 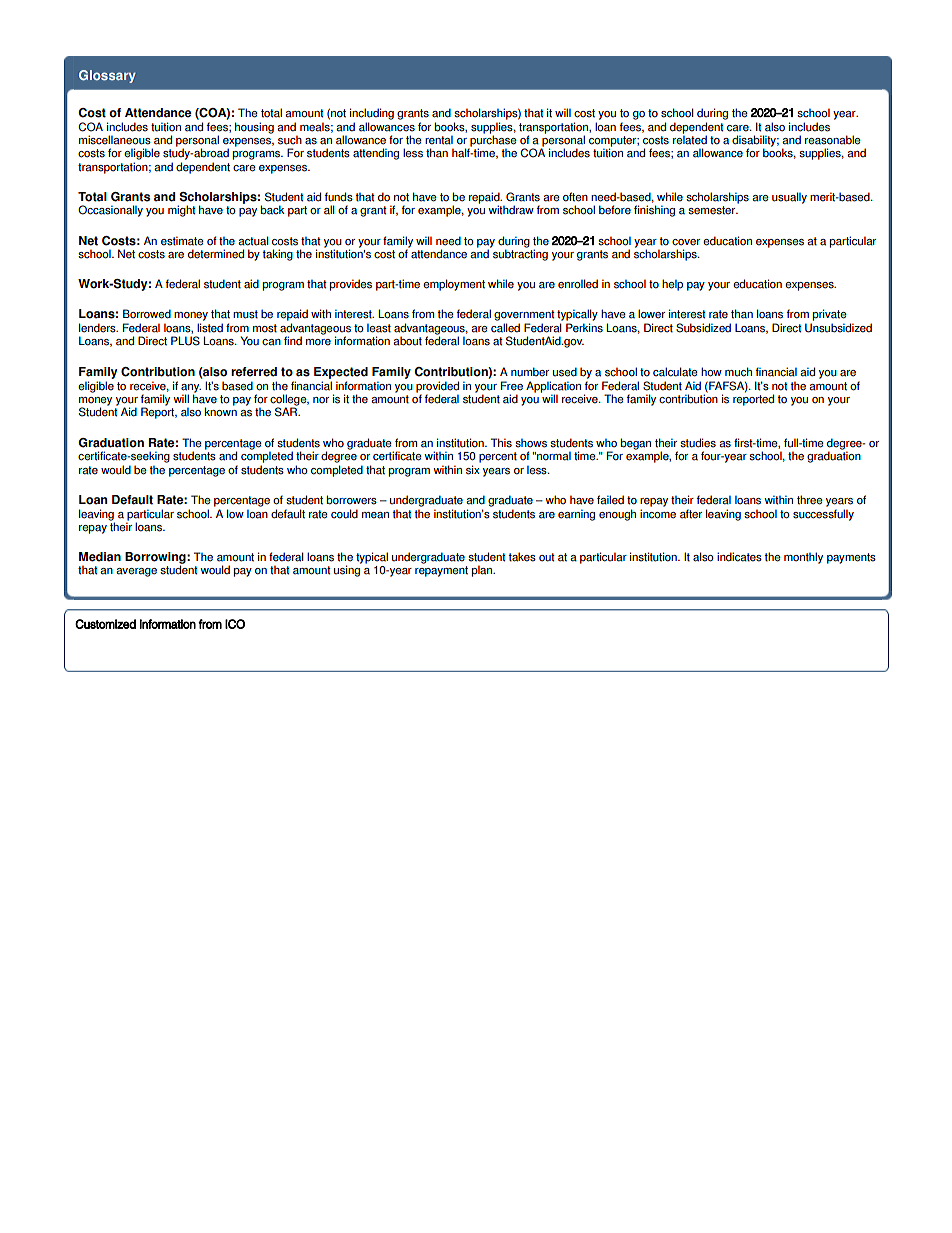 I want to click on Glossary, so click(x=107, y=76).
